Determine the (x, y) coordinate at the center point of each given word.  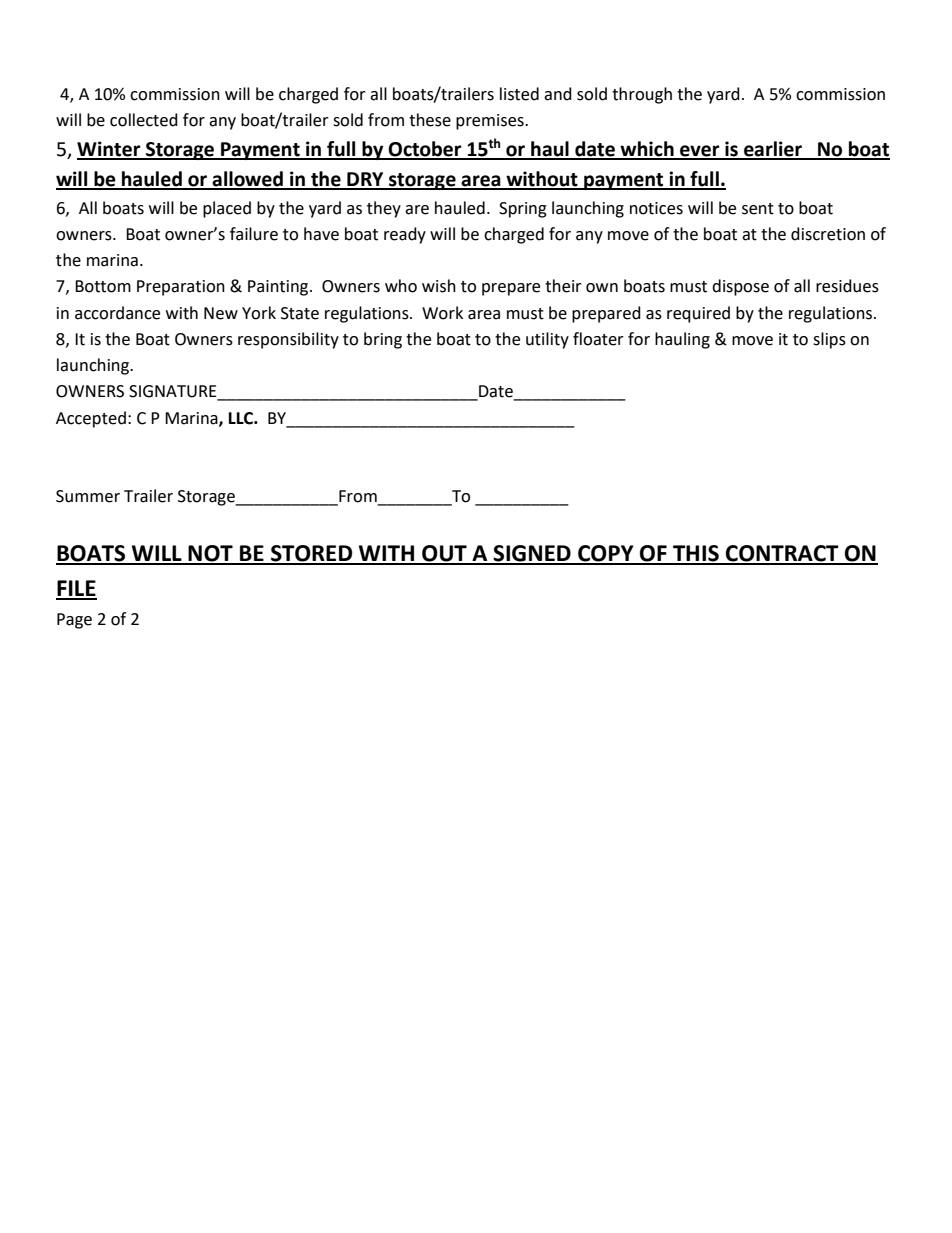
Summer (88, 496)
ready (405, 235)
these (430, 120)
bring (383, 340)
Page (74, 621)
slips (829, 340)
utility (547, 340)
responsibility (288, 340)
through (642, 95)
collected (144, 120)
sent (758, 209)
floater (598, 339)
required (698, 314)
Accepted (91, 419)
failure (254, 234)
